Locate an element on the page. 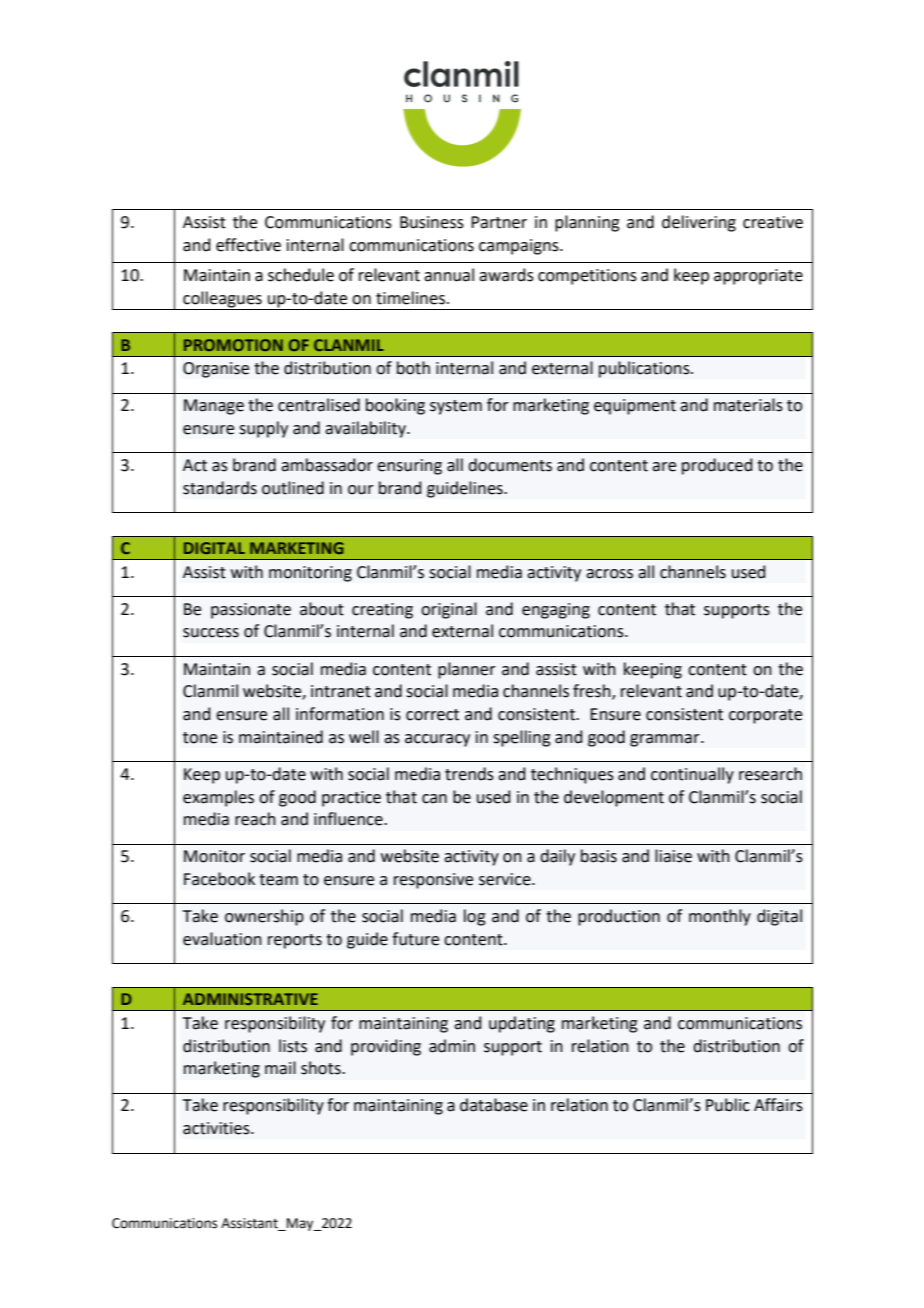  effective is located at coordinates (248, 245).
